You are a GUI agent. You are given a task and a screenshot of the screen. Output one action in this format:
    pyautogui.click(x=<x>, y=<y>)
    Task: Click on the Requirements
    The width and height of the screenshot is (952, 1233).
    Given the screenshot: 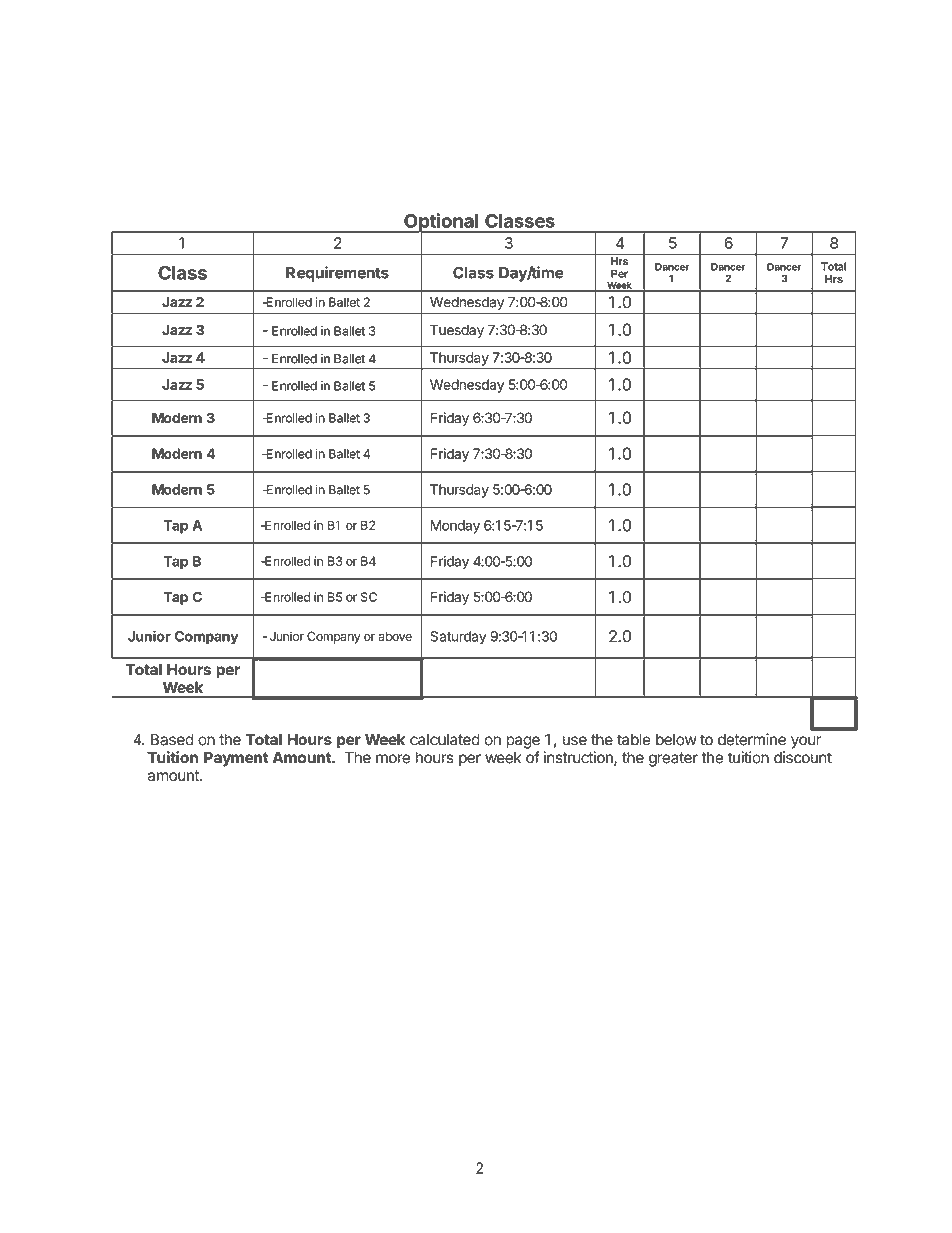 What is the action you would take?
    pyautogui.click(x=337, y=274)
